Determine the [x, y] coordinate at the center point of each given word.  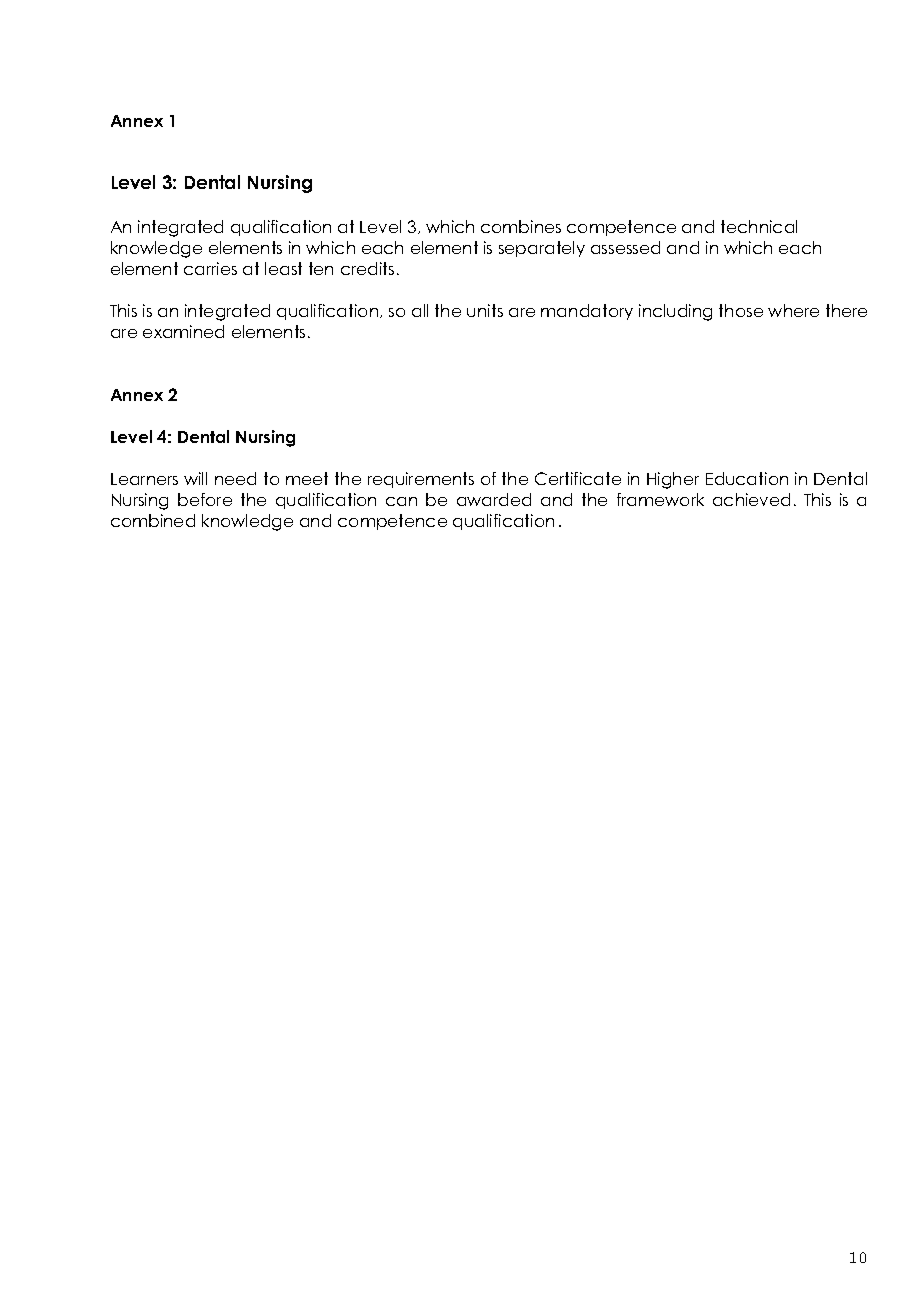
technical [759, 226]
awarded [494, 499]
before [205, 499]
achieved [751, 499]
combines [521, 226]
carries [210, 268]
